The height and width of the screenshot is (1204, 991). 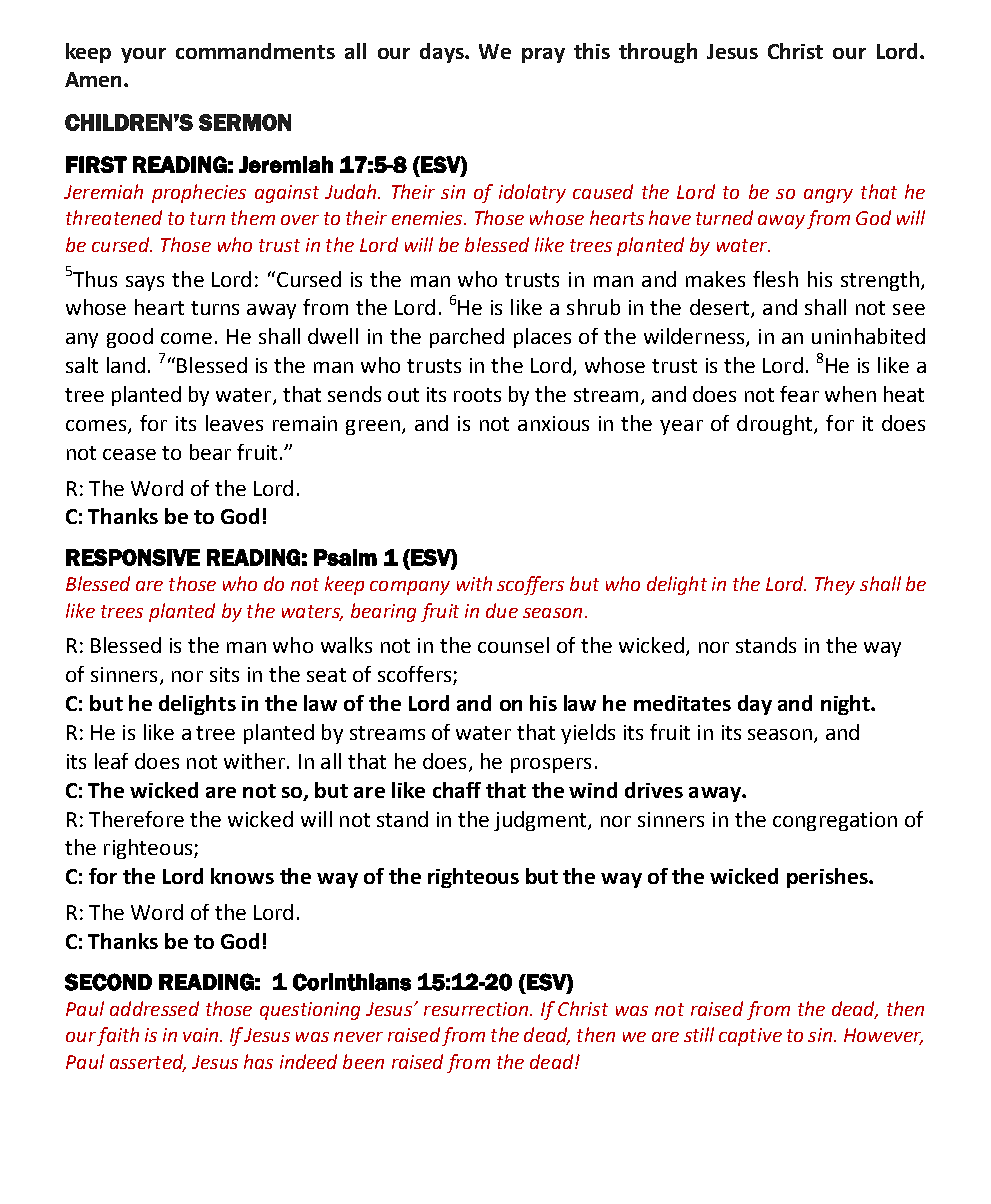 I want to click on your, so click(x=143, y=55).
